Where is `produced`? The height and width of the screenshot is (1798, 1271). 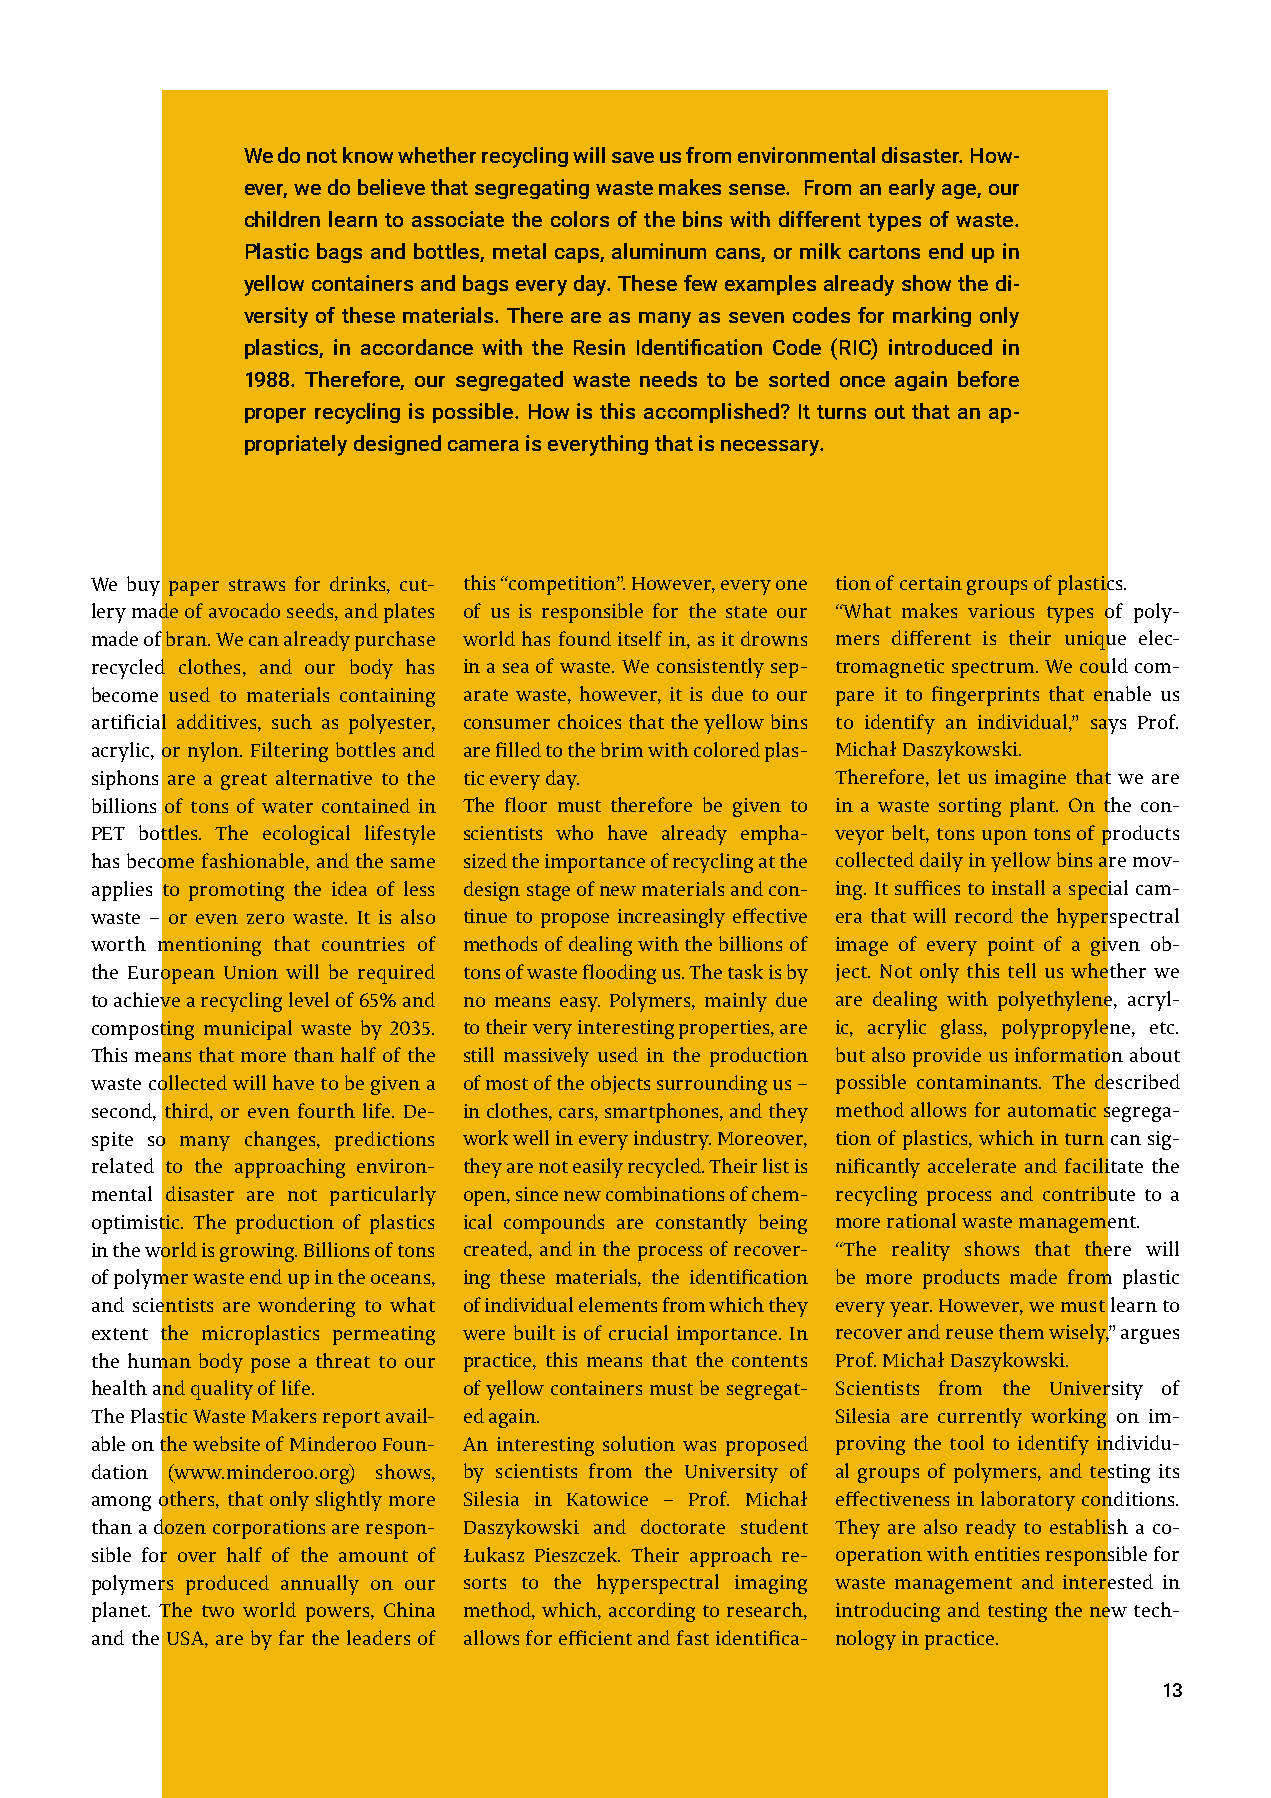
produced is located at coordinates (227, 1585).
